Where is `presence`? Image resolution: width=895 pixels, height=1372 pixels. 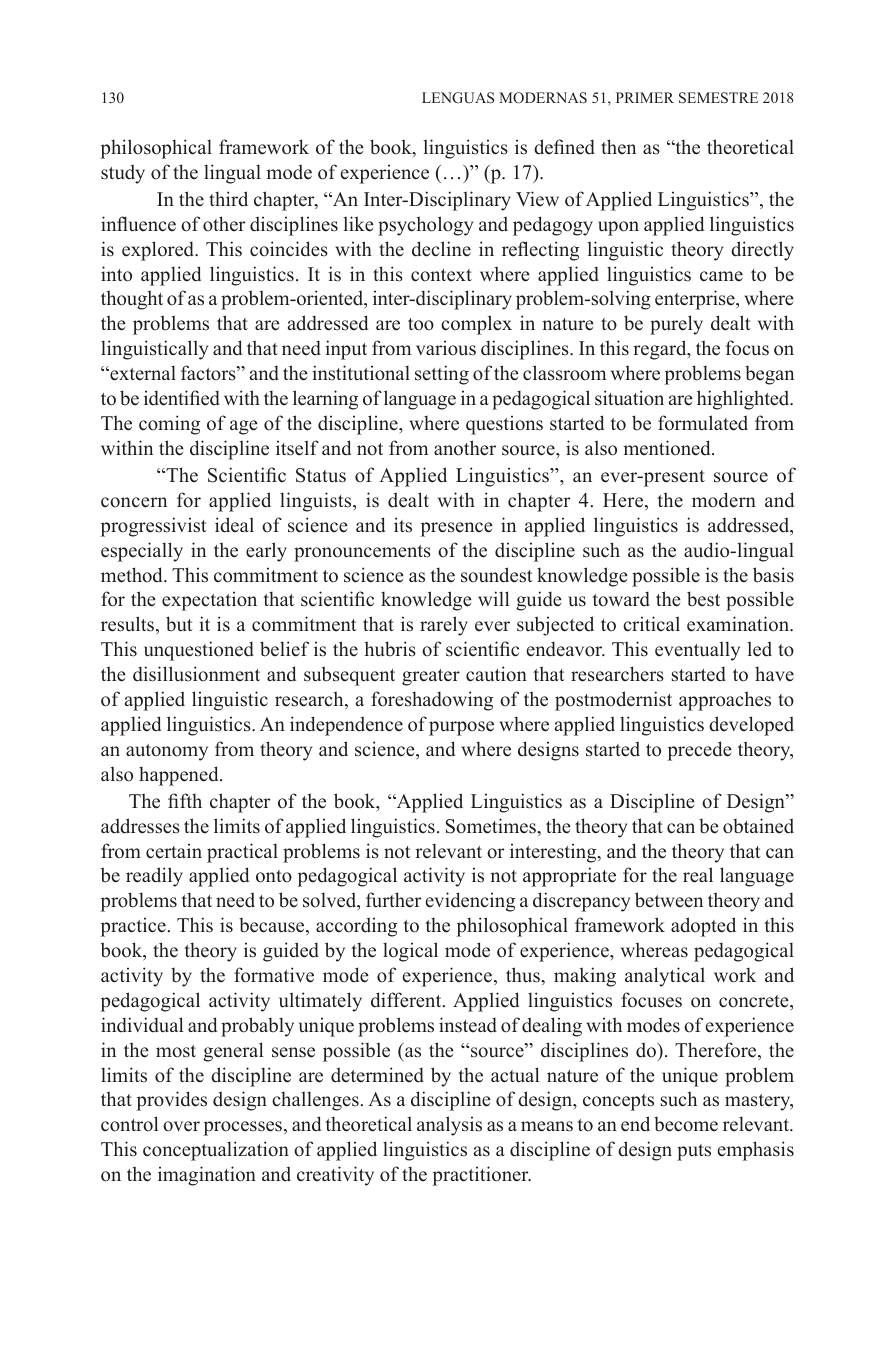
presence is located at coordinates (456, 529).
